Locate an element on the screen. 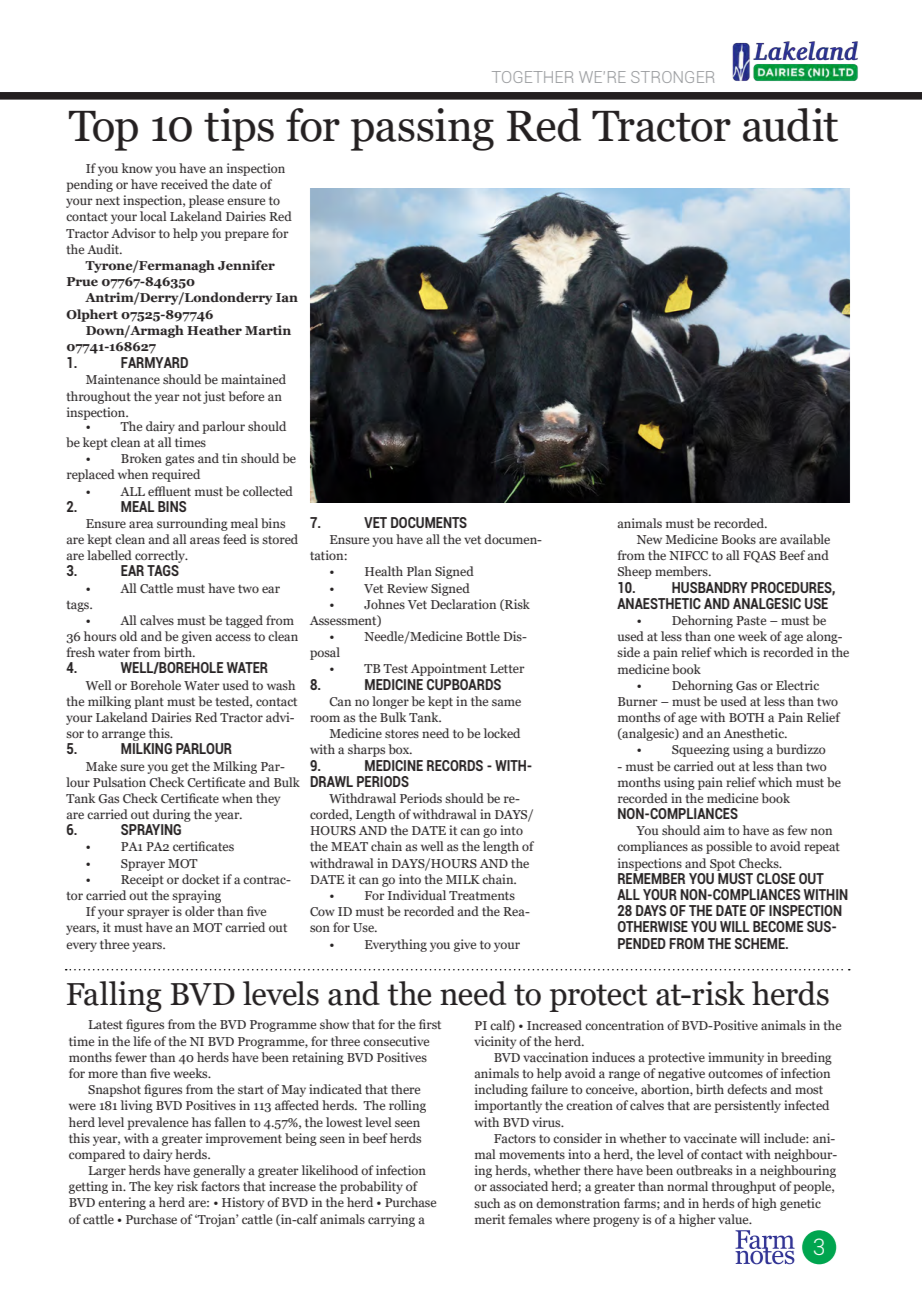 This screenshot has width=922, height=1316. passing is located at coordinates (422, 129).
